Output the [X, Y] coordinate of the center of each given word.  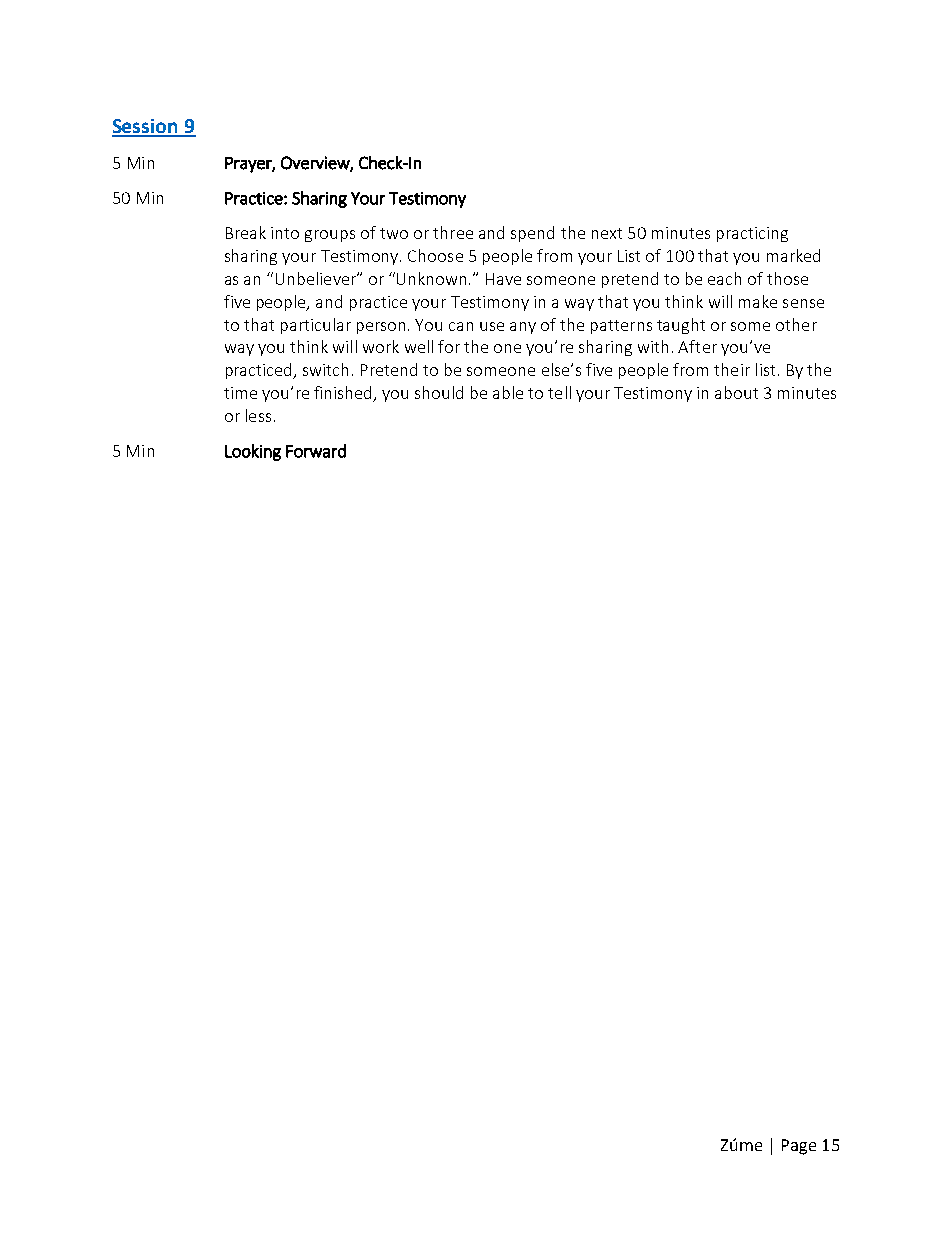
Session [146, 127]
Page [799, 1147]
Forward [316, 451]
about [736, 392]
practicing [752, 234]
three [453, 232]
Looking [253, 452]
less [258, 415]
